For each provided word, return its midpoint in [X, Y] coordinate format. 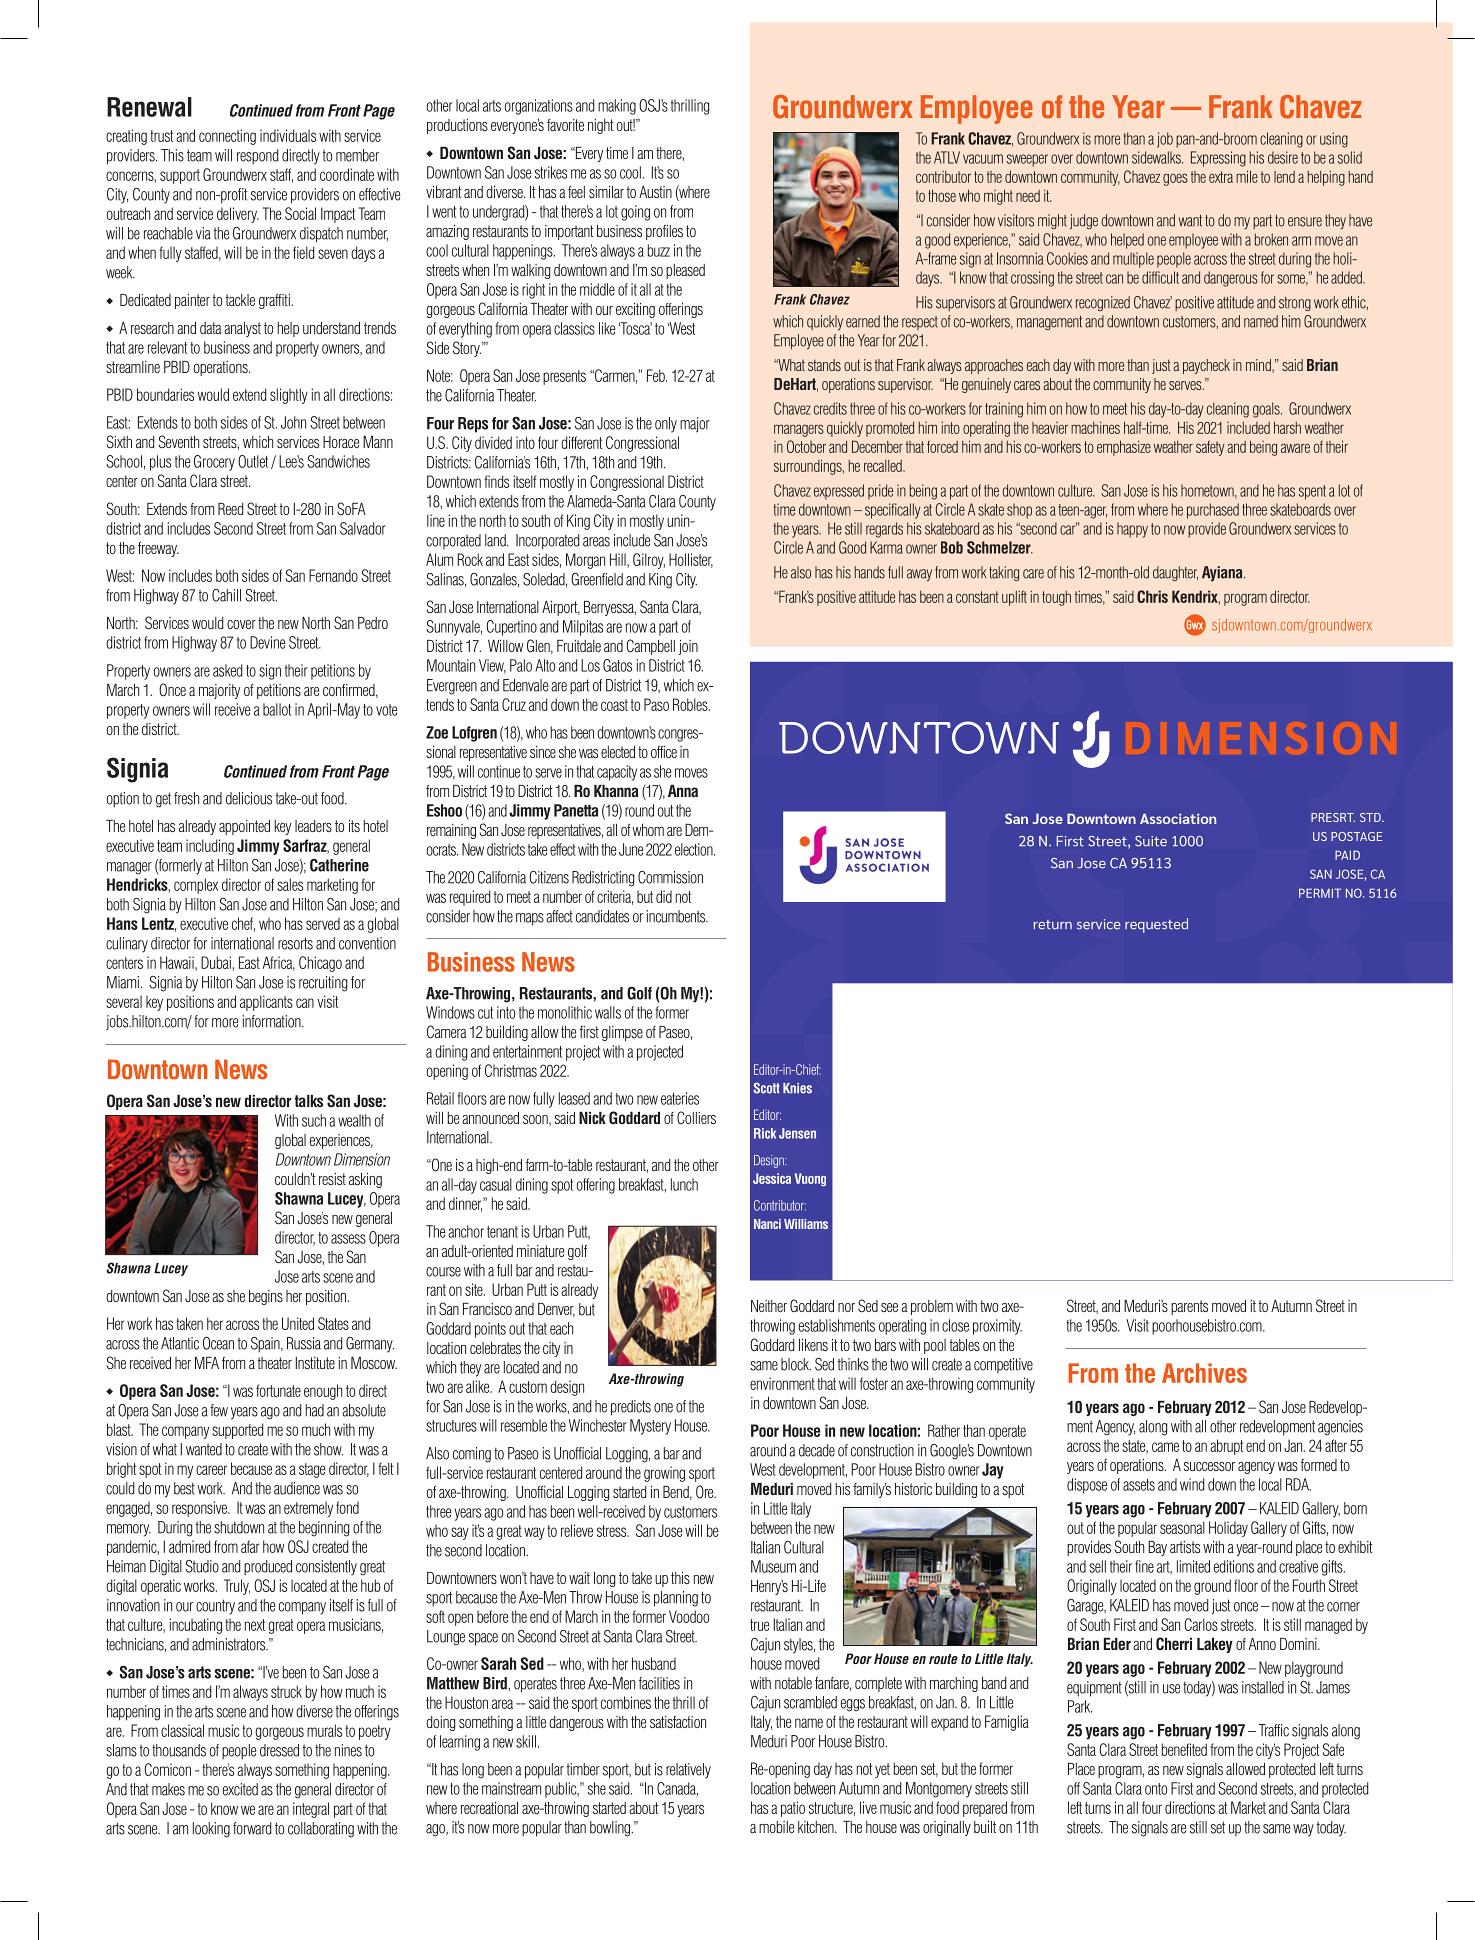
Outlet [253, 461]
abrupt [1226, 1447]
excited [240, 1789]
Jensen [797, 1133]
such [314, 1120]
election [695, 849]
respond [257, 157]
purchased [1213, 511]
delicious [249, 798]
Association [1178, 818]
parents [1189, 1307]
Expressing [1218, 159]
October [806, 446]
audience [297, 1488]
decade [817, 1450]
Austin [655, 192]
